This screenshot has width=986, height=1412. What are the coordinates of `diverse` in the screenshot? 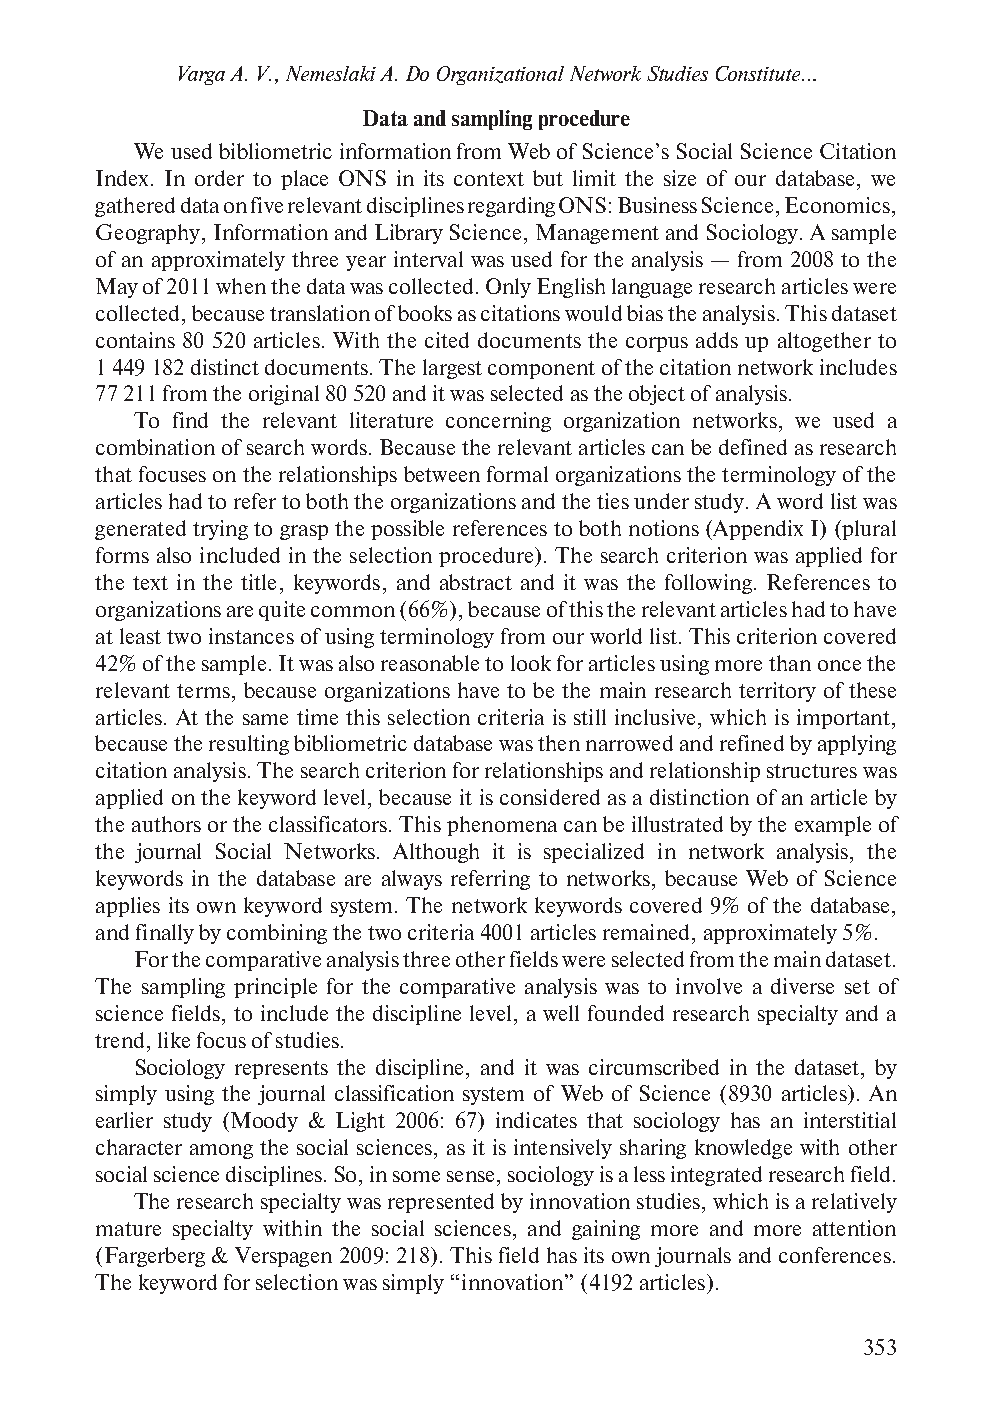 It's located at (802, 986).
